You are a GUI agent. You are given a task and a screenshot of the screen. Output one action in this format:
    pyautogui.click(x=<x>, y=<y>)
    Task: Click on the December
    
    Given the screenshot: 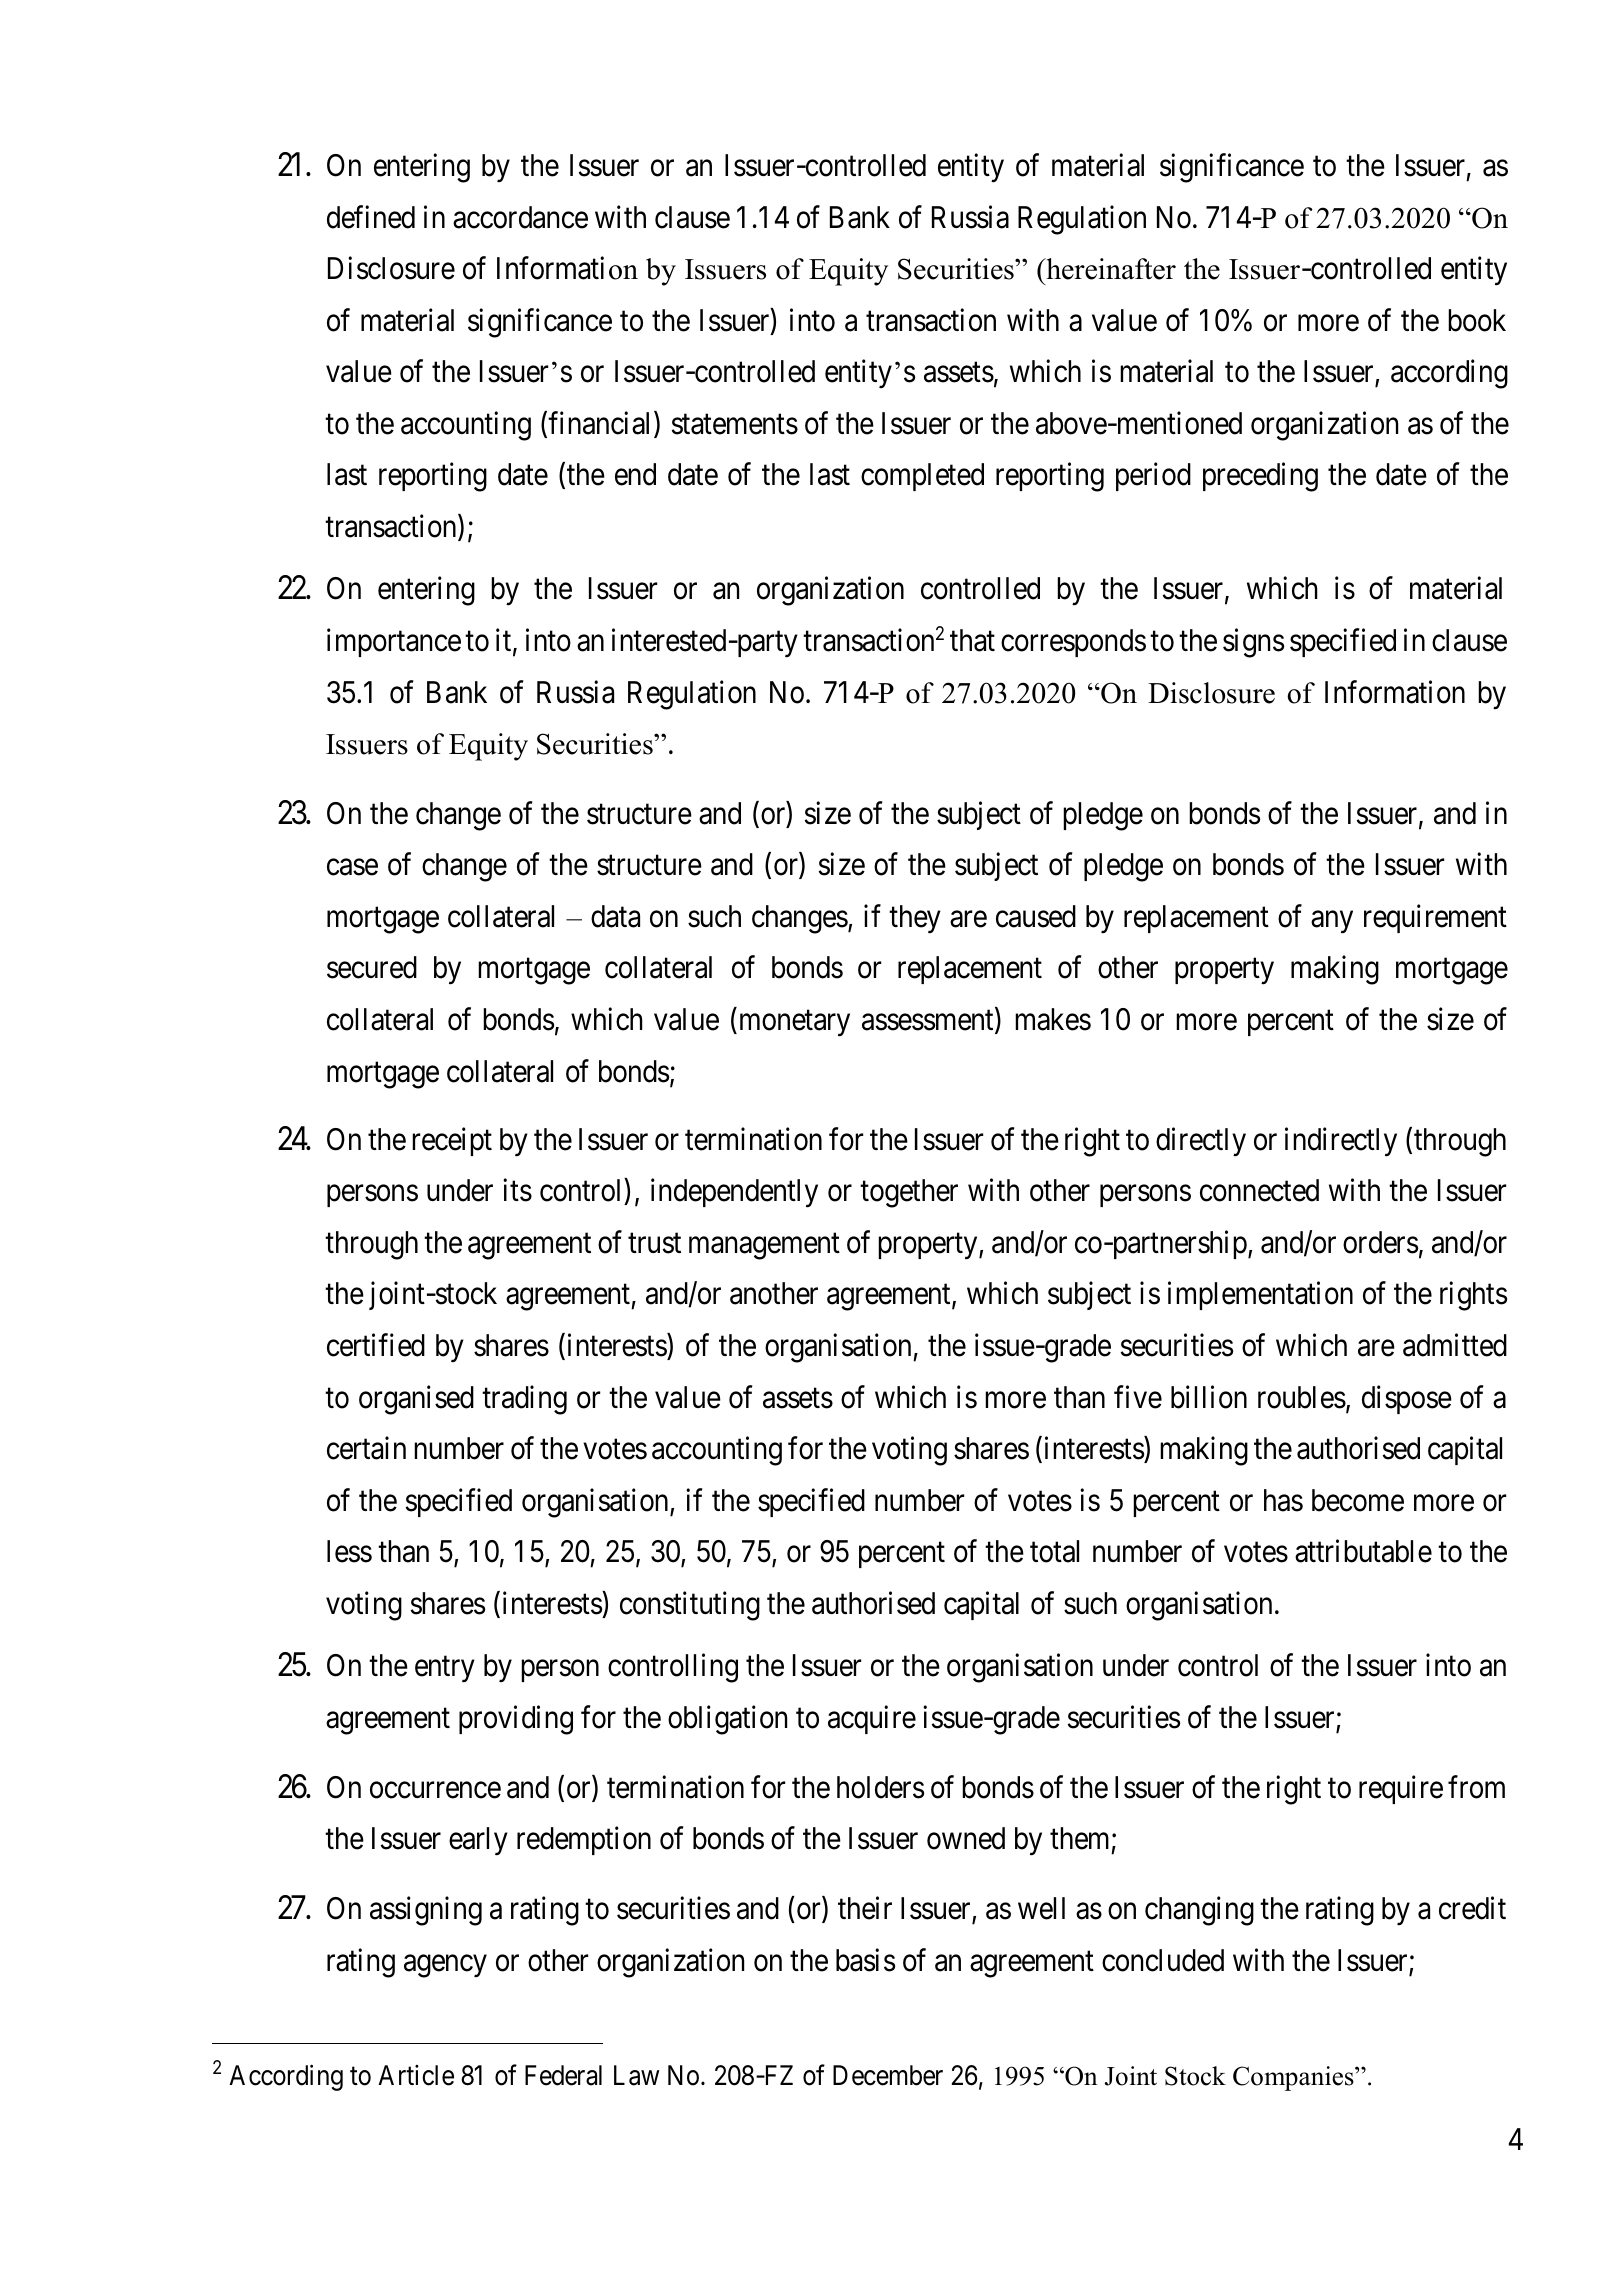 What is the action you would take?
    pyautogui.click(x=888, y=2075)
